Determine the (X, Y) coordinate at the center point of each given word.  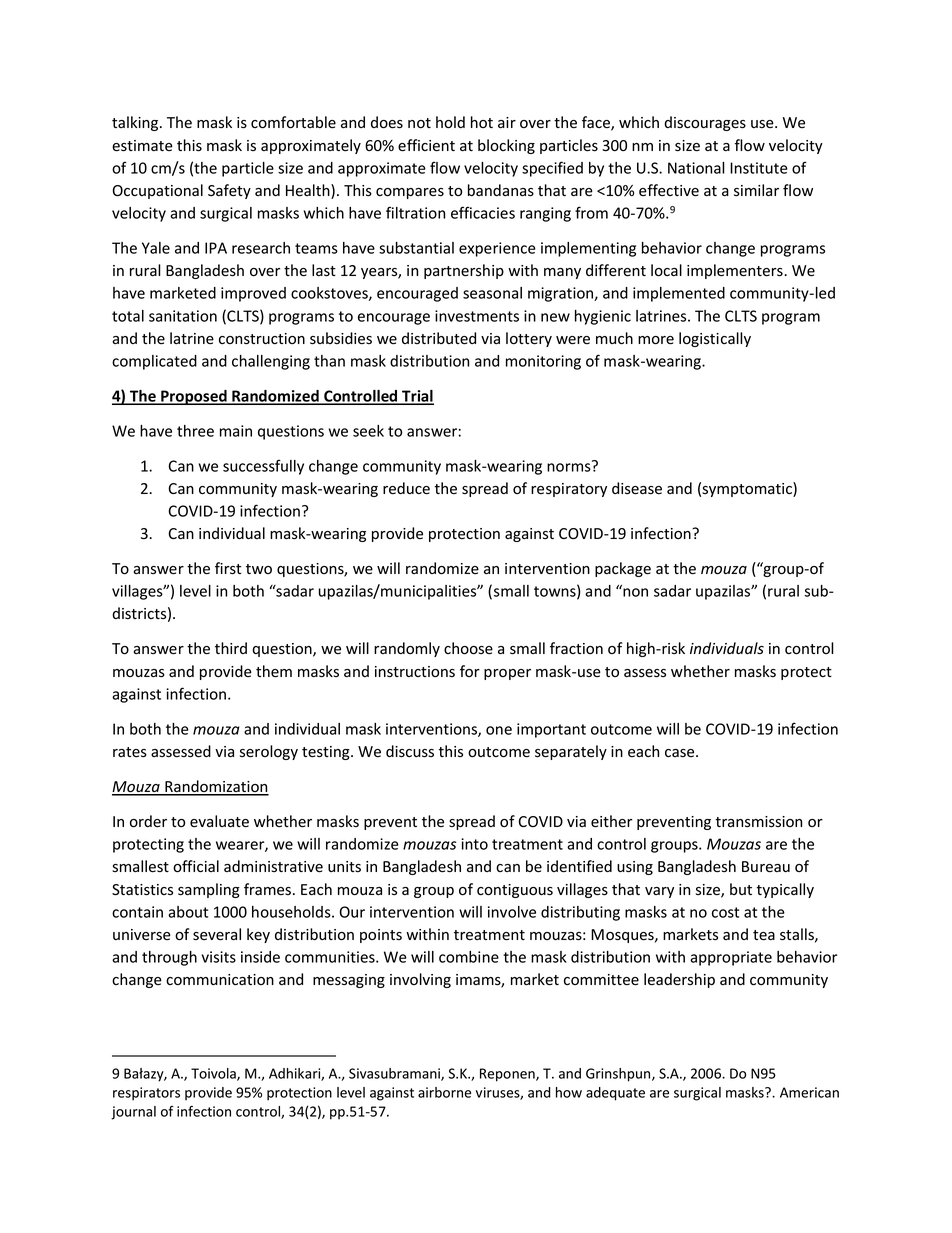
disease (637, 488)
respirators (146, 1094)
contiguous (515, 891)
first (228, 568)
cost (725, 912)
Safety (229, 191)
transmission (758, 822)
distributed (439, 338)
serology (269, 752)
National (696, 168)
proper (507, 674)
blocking (506, 146)
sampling (209, 890)
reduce (406, 488)
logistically (715, 339)
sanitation (183, 316)
